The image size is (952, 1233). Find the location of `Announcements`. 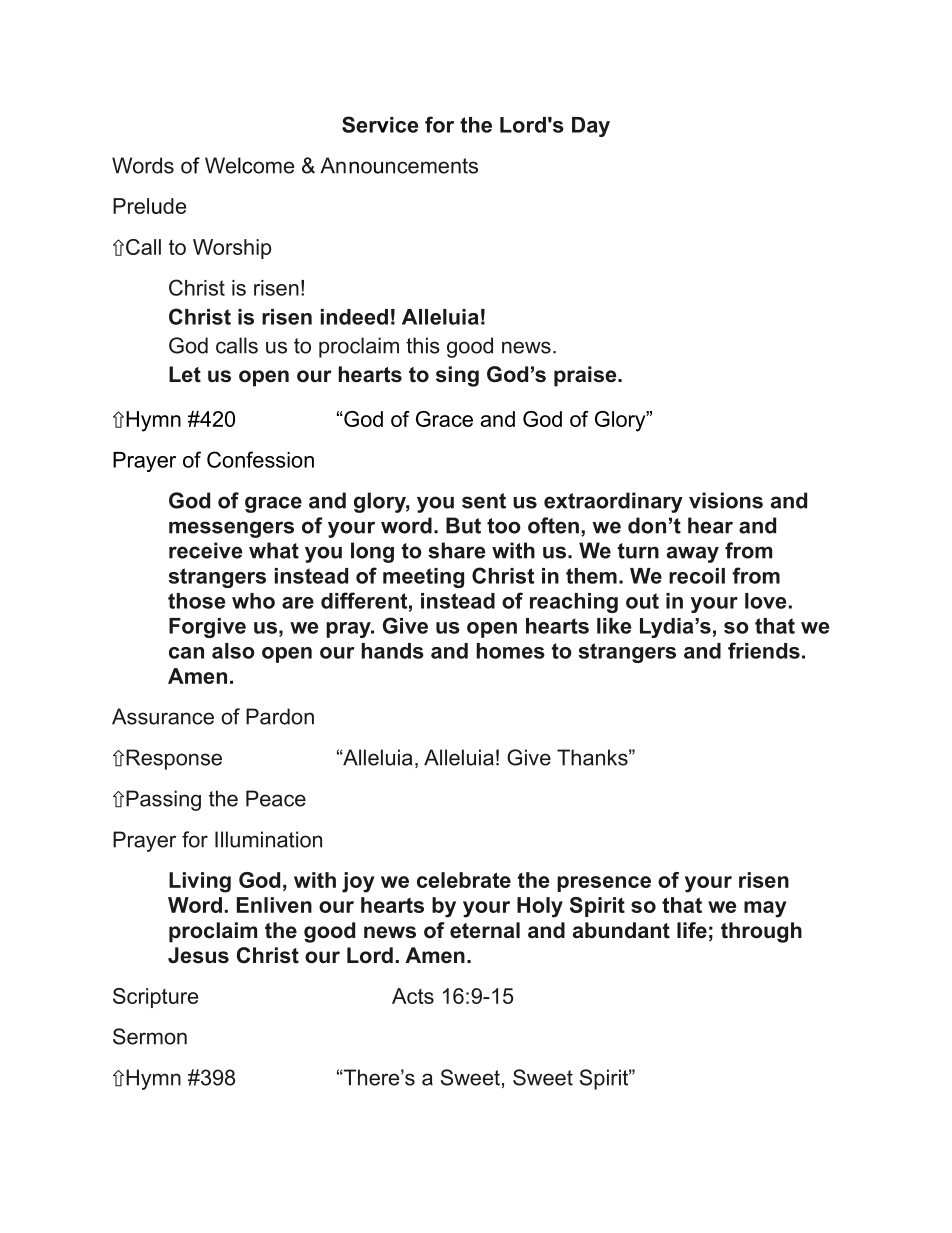

Announcements is located at coordinates (399, 165).
